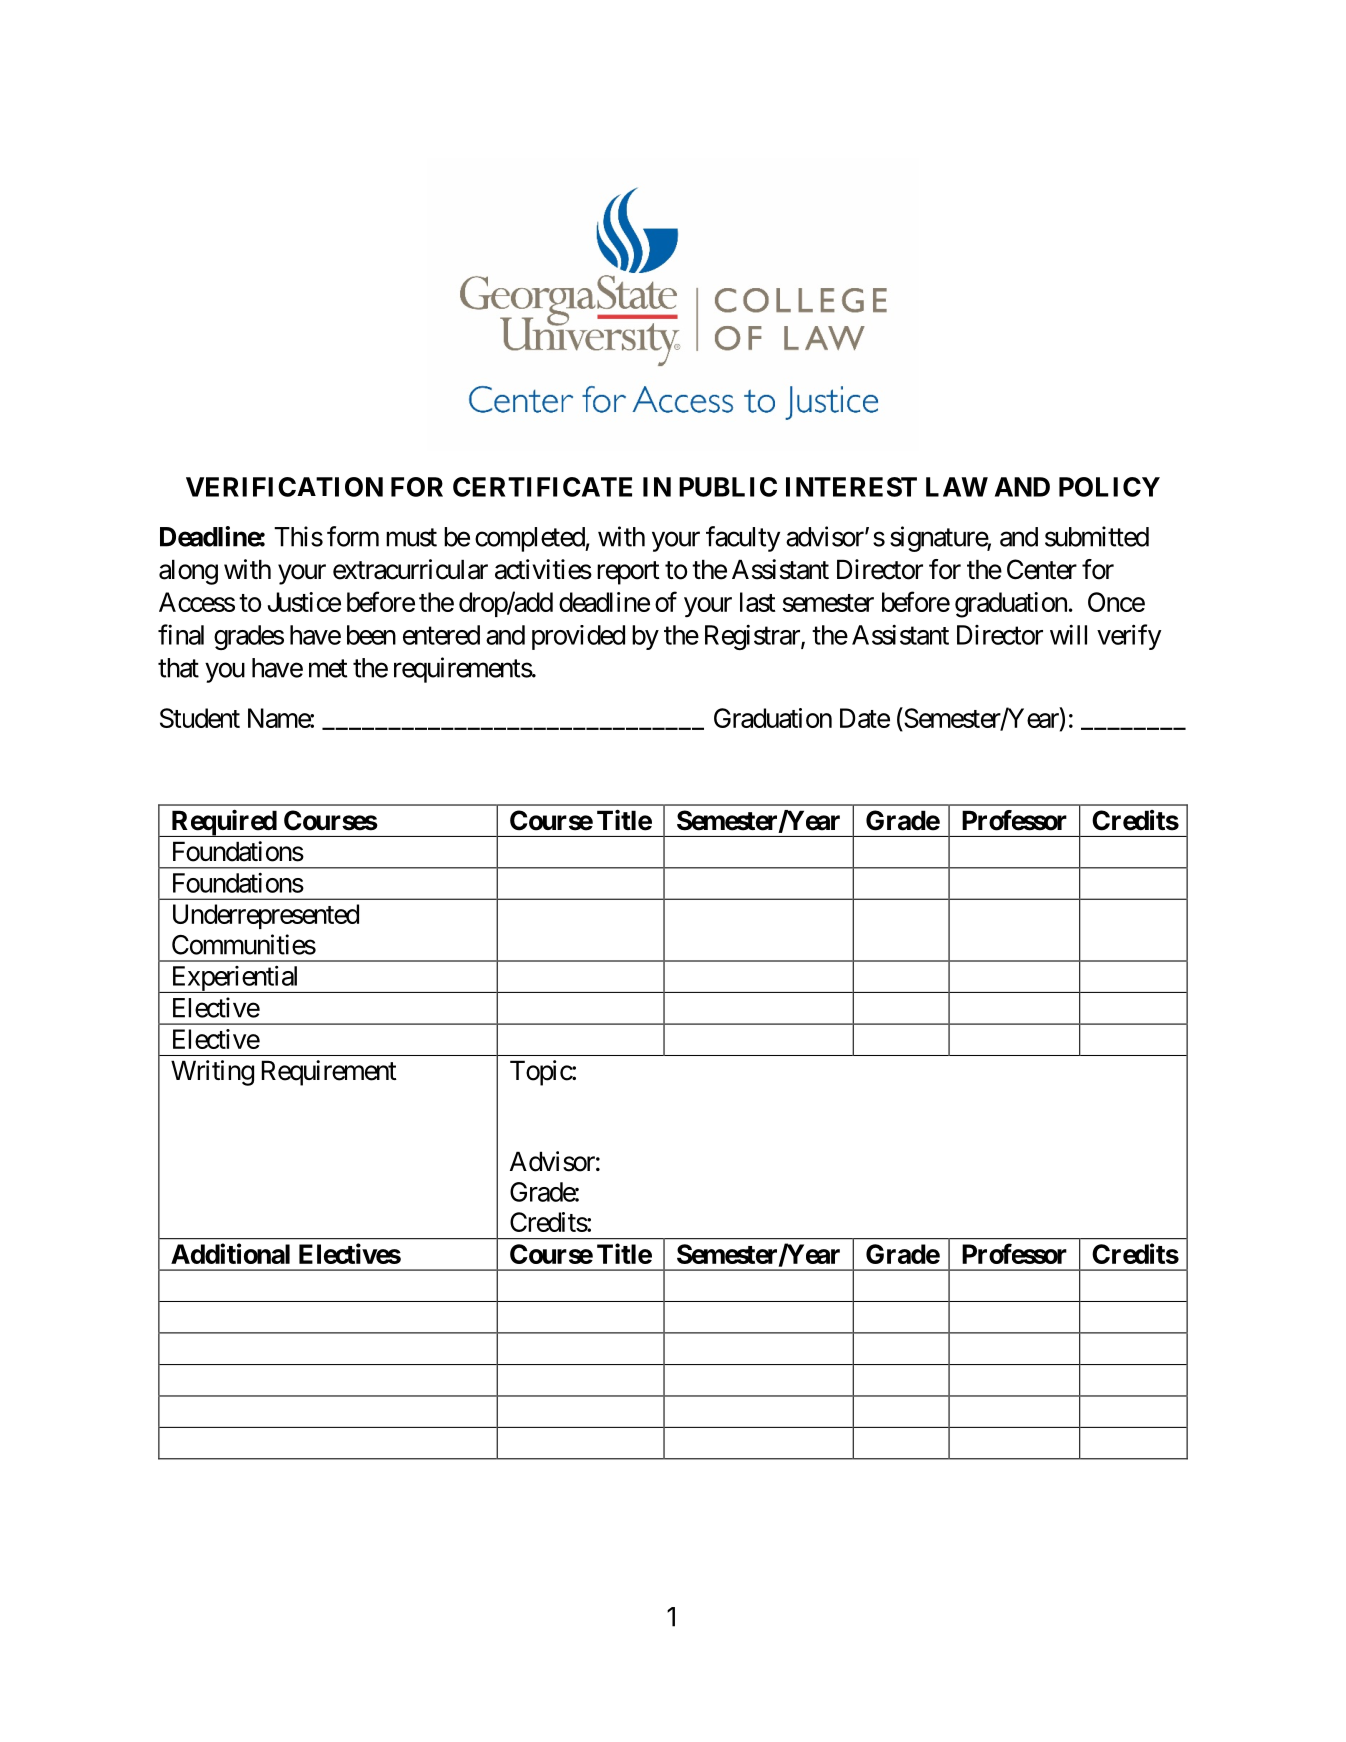 The image size is (1346, 1742). What do you see at coordinates (957, 487) in the document?
I see `LAW` at bounding box center [957, 487].
